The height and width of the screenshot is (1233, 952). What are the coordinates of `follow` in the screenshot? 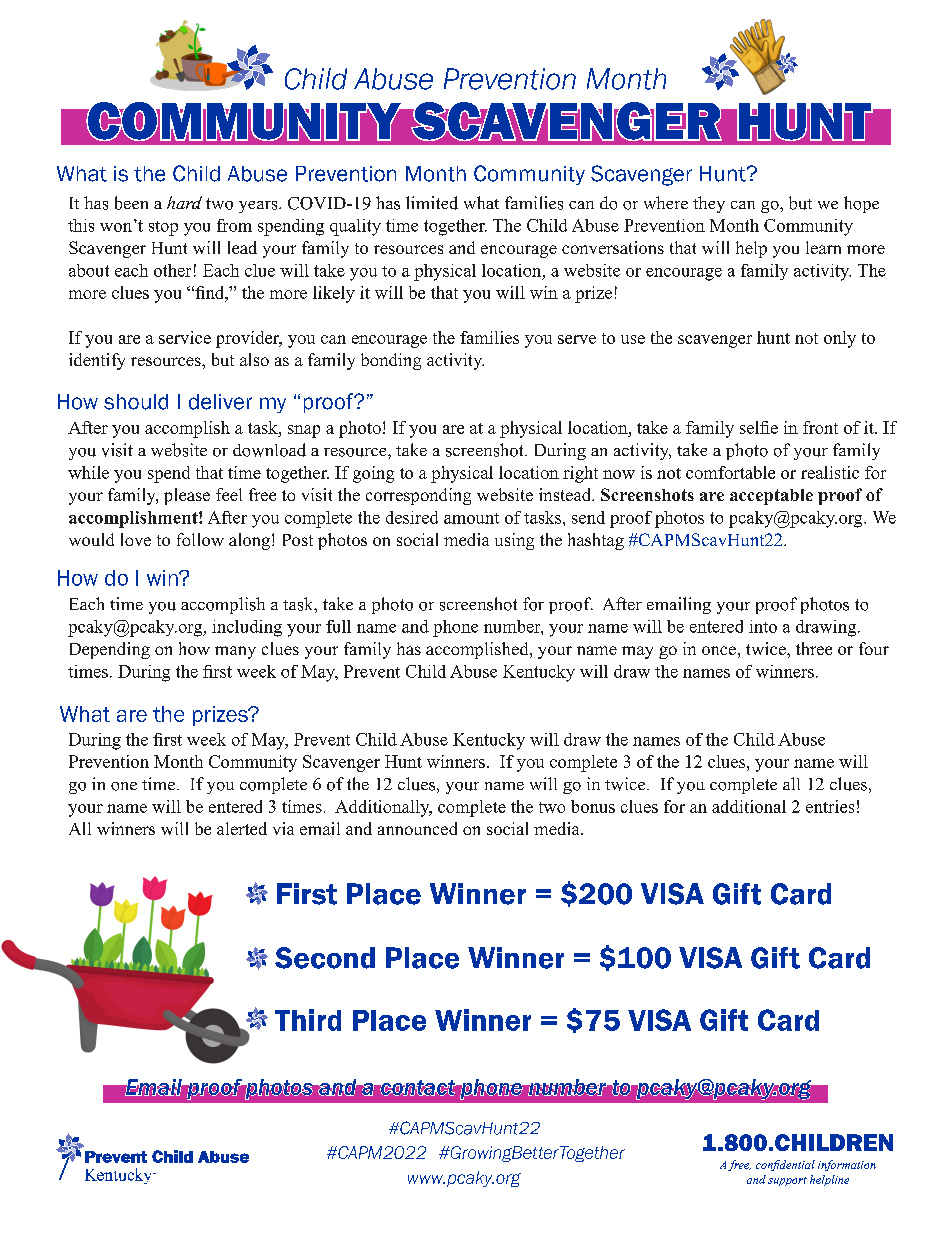 It's located at (200, 539).
